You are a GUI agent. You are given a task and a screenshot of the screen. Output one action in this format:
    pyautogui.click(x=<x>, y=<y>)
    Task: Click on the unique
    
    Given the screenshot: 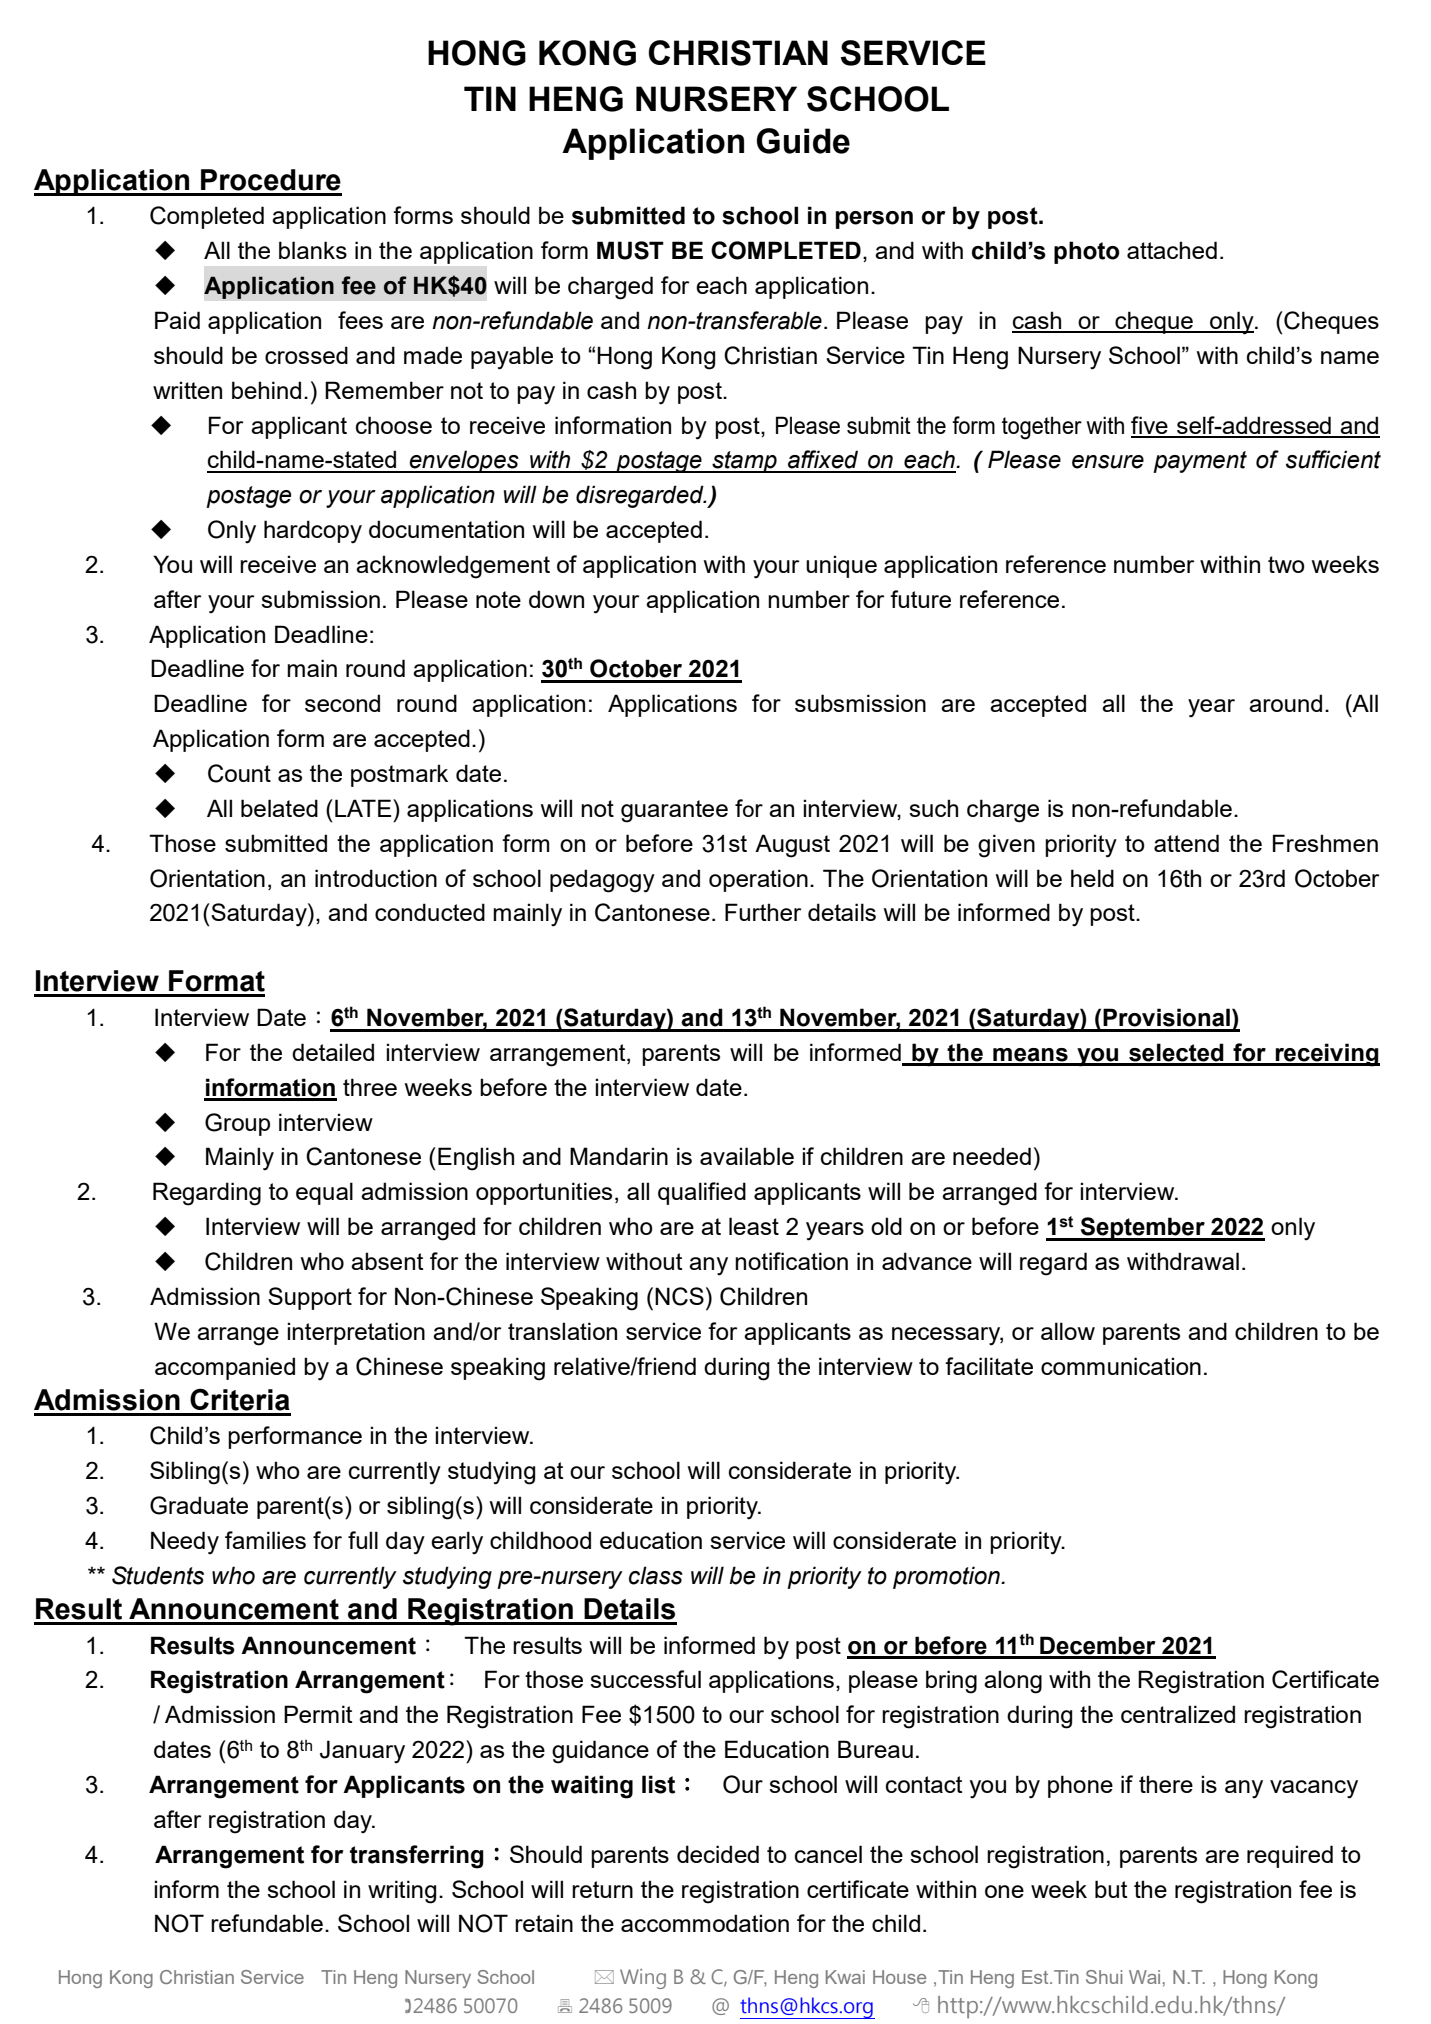 What is the action you would take?
    pyautogui.click(x=841, y=566)
